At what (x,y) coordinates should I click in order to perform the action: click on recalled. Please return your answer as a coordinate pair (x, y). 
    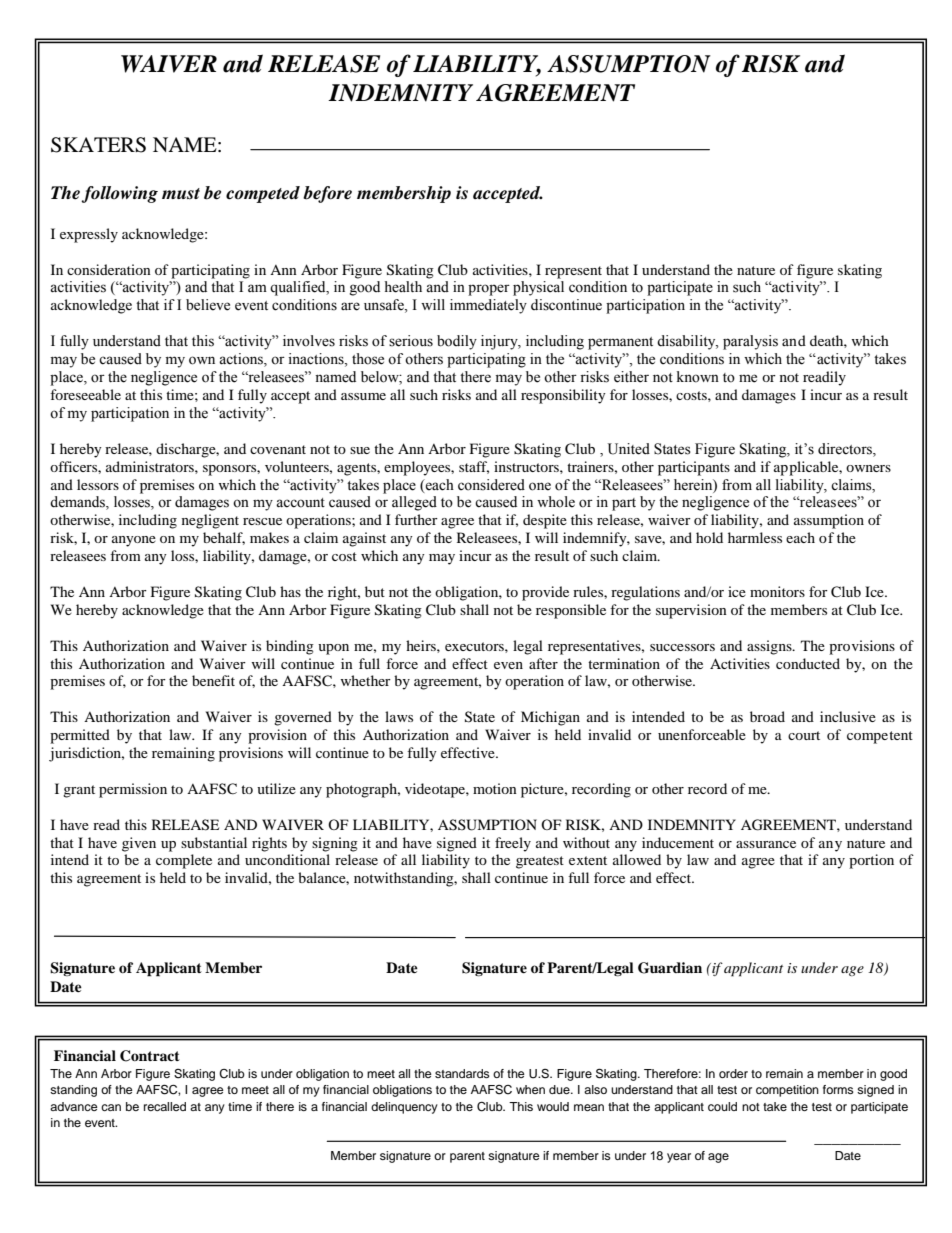
    Looking at the image, I should click on (165, 1106).
